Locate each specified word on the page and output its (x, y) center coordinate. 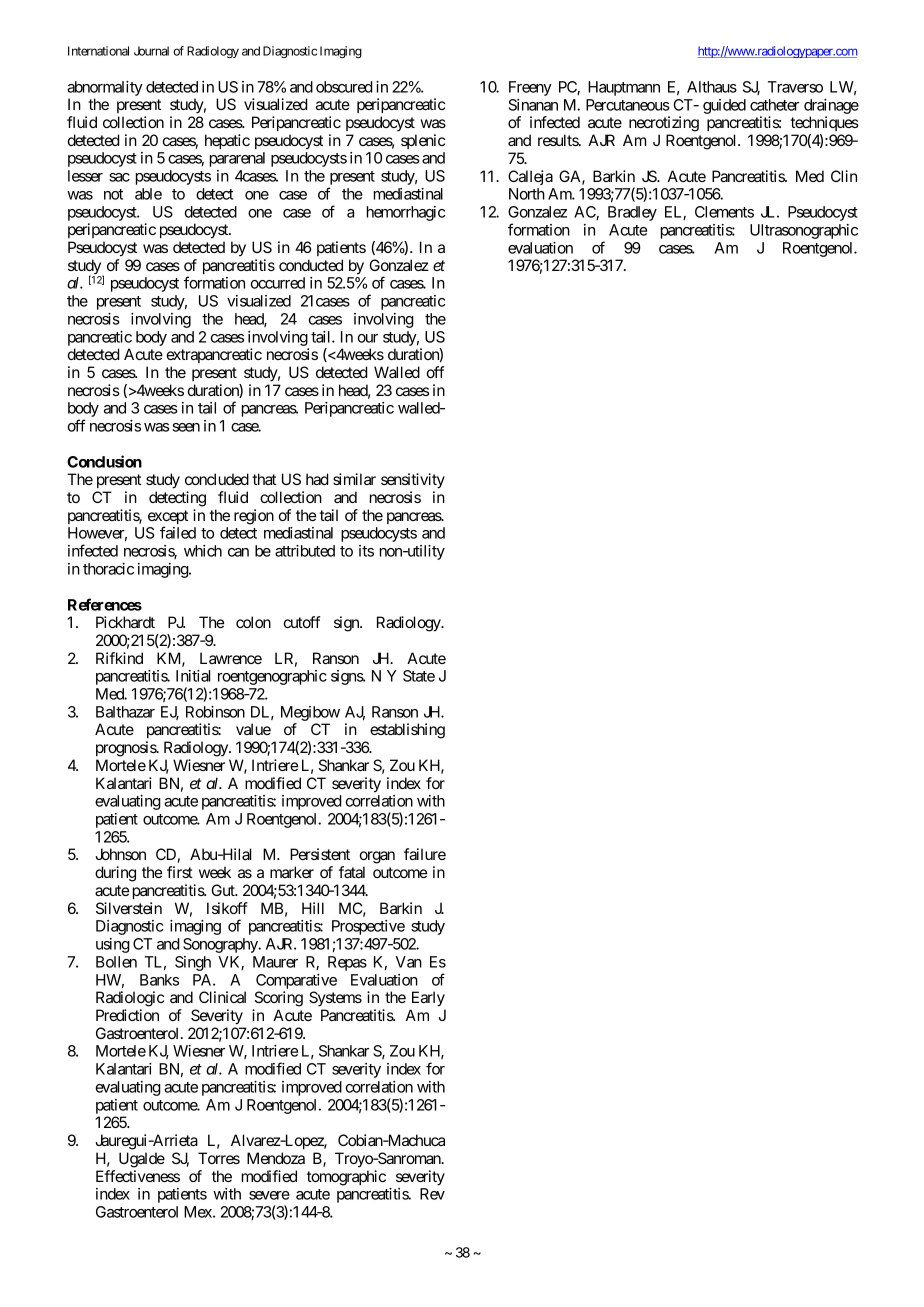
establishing (407, 731)
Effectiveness (138, 1176)
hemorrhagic (406, 213)
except (168, 518)
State (419, 676)
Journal (151, 51)
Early (428, 999)
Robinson (215, 712)
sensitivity (413, 481)
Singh (193, 963)
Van (409, 962)
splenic (423, 141)
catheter (774, 105)
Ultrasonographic (804, 231)
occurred (278, 283)
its (366, 551)
